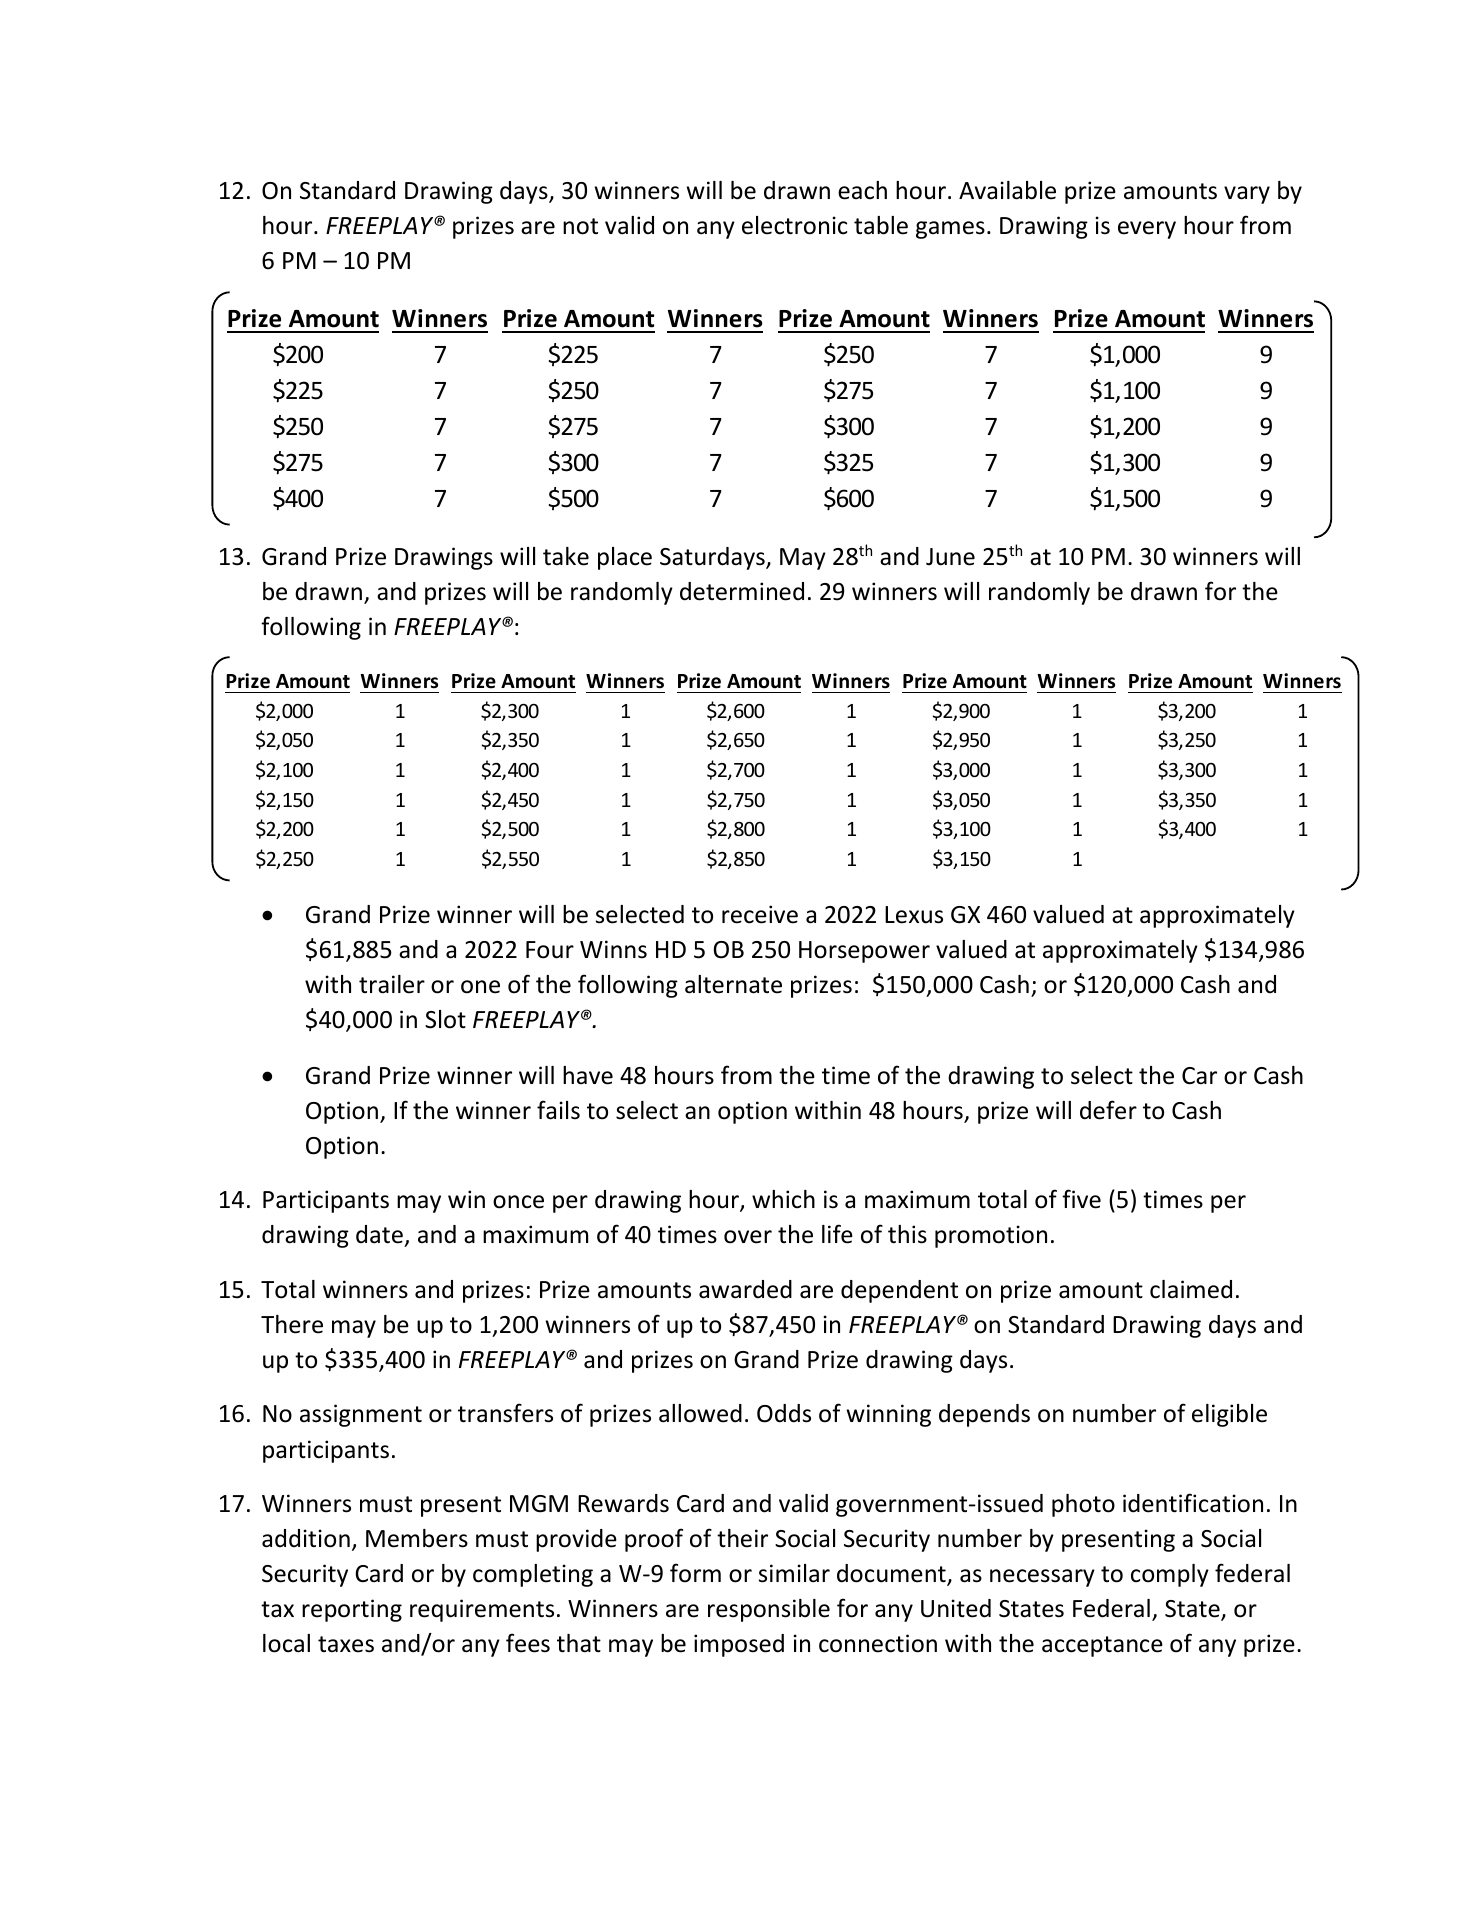  Describe the element at coordinates (566, 556) in the page. I see `take` at that location.
